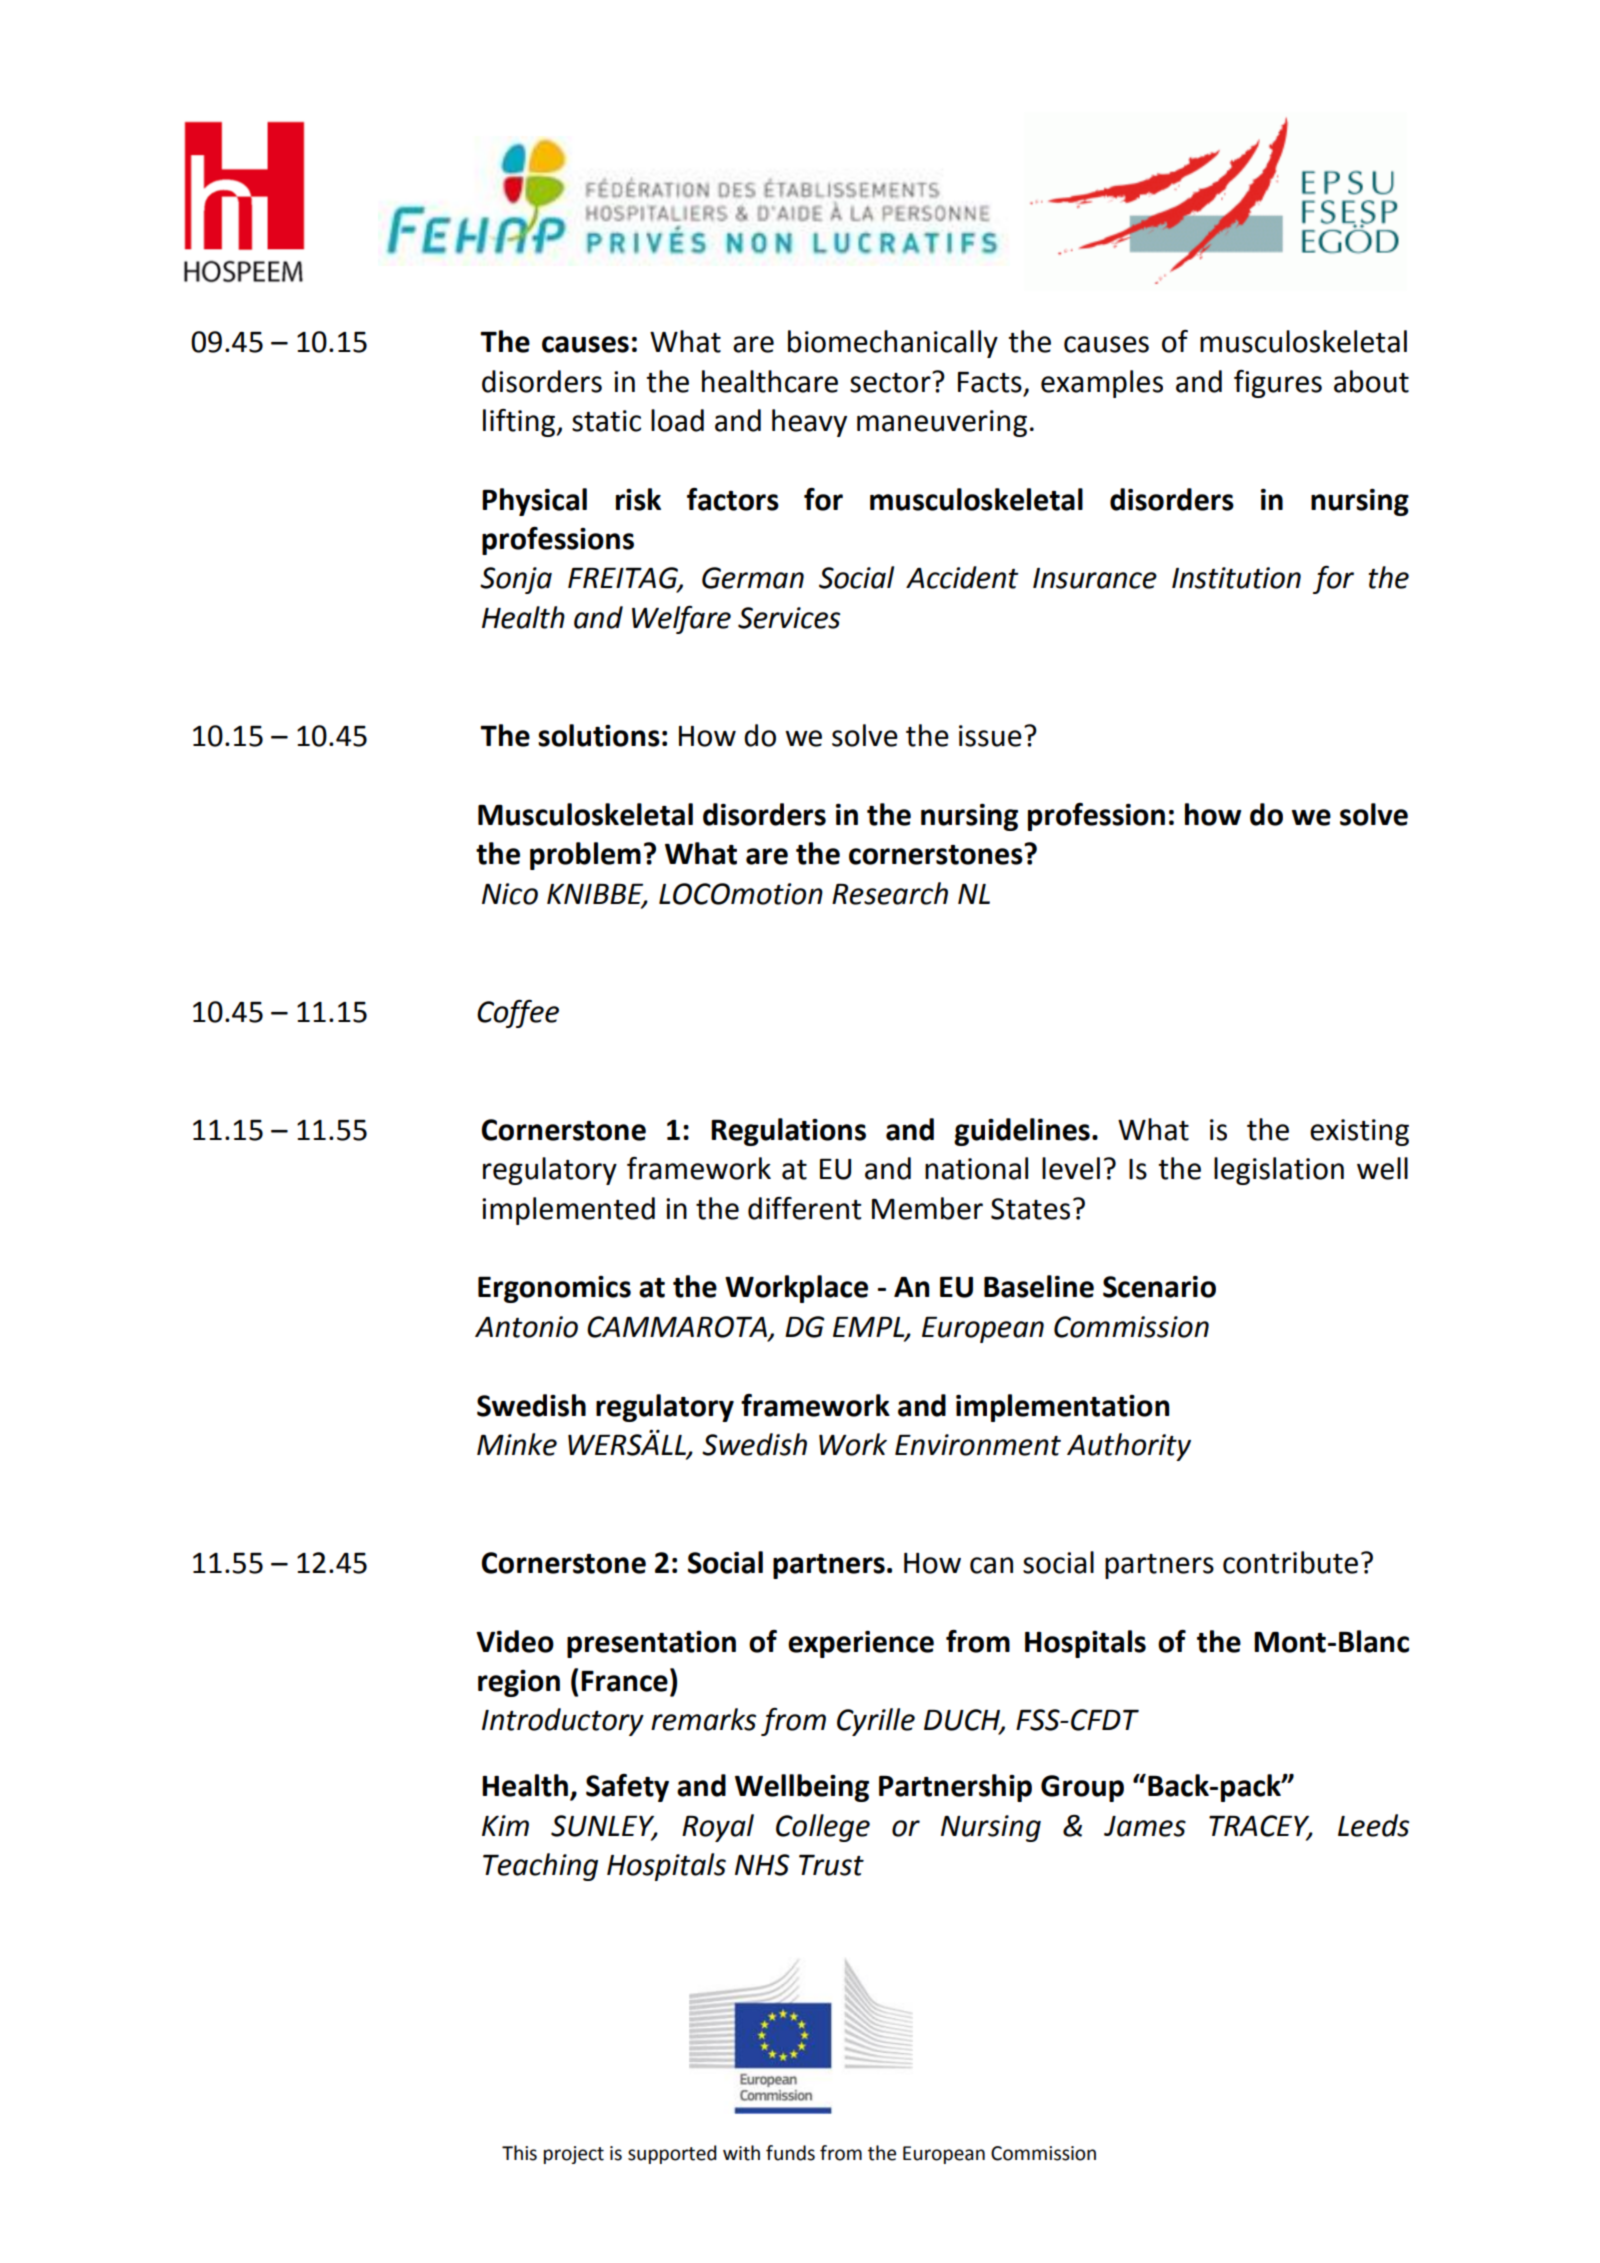  What do you see at coordinates (790, 2153) in the page?
I see `funds` at bounding box center [790, 2153].
